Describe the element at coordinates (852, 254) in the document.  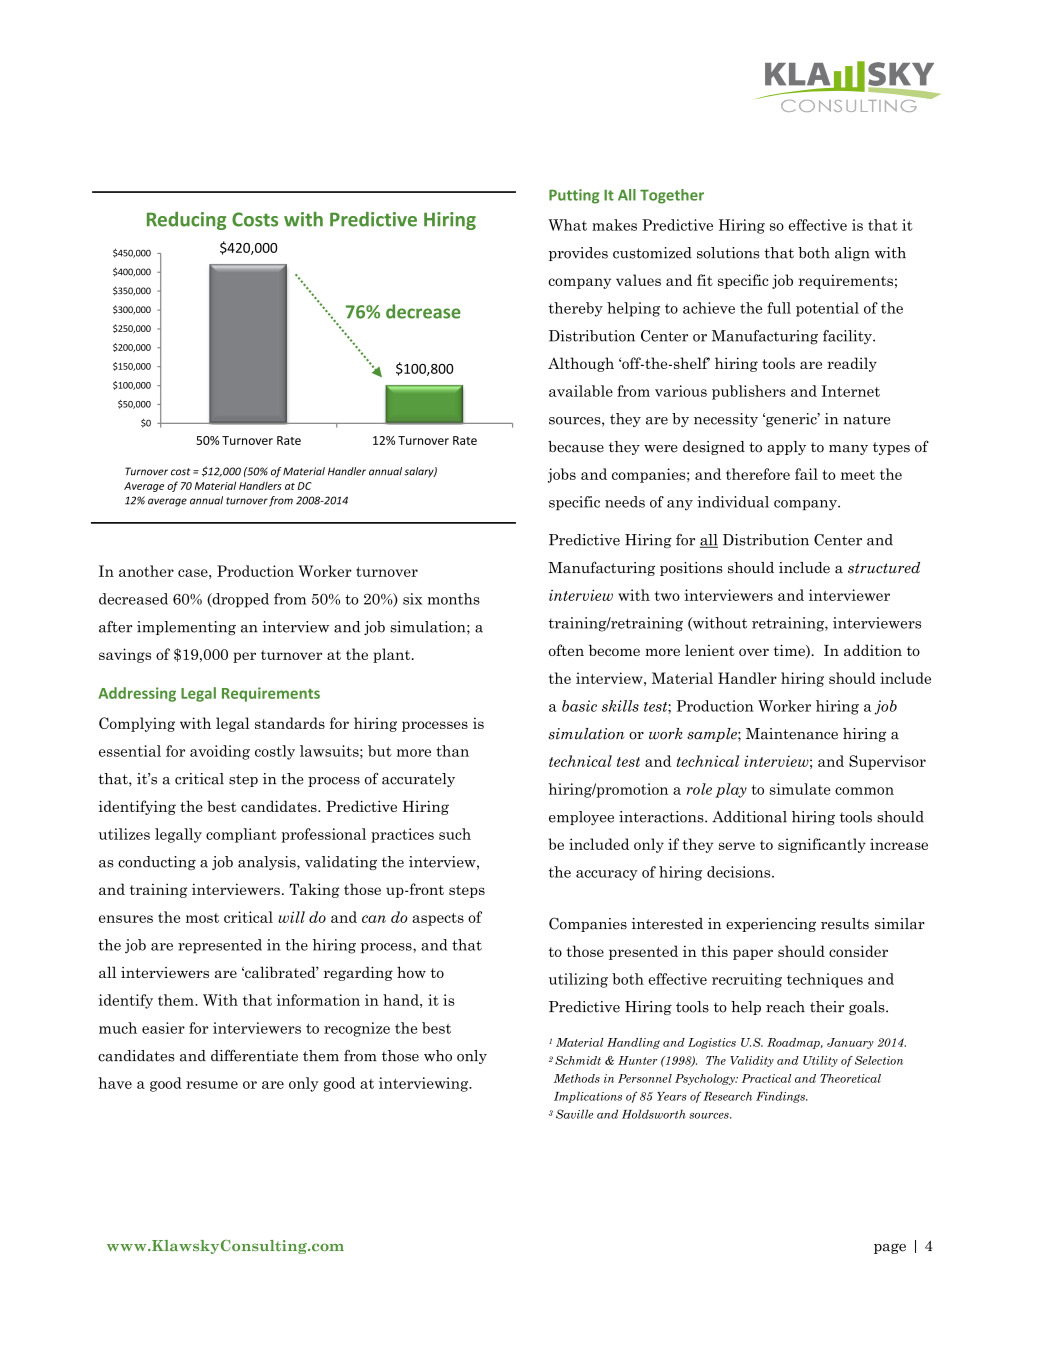
I see `align` at that location.
